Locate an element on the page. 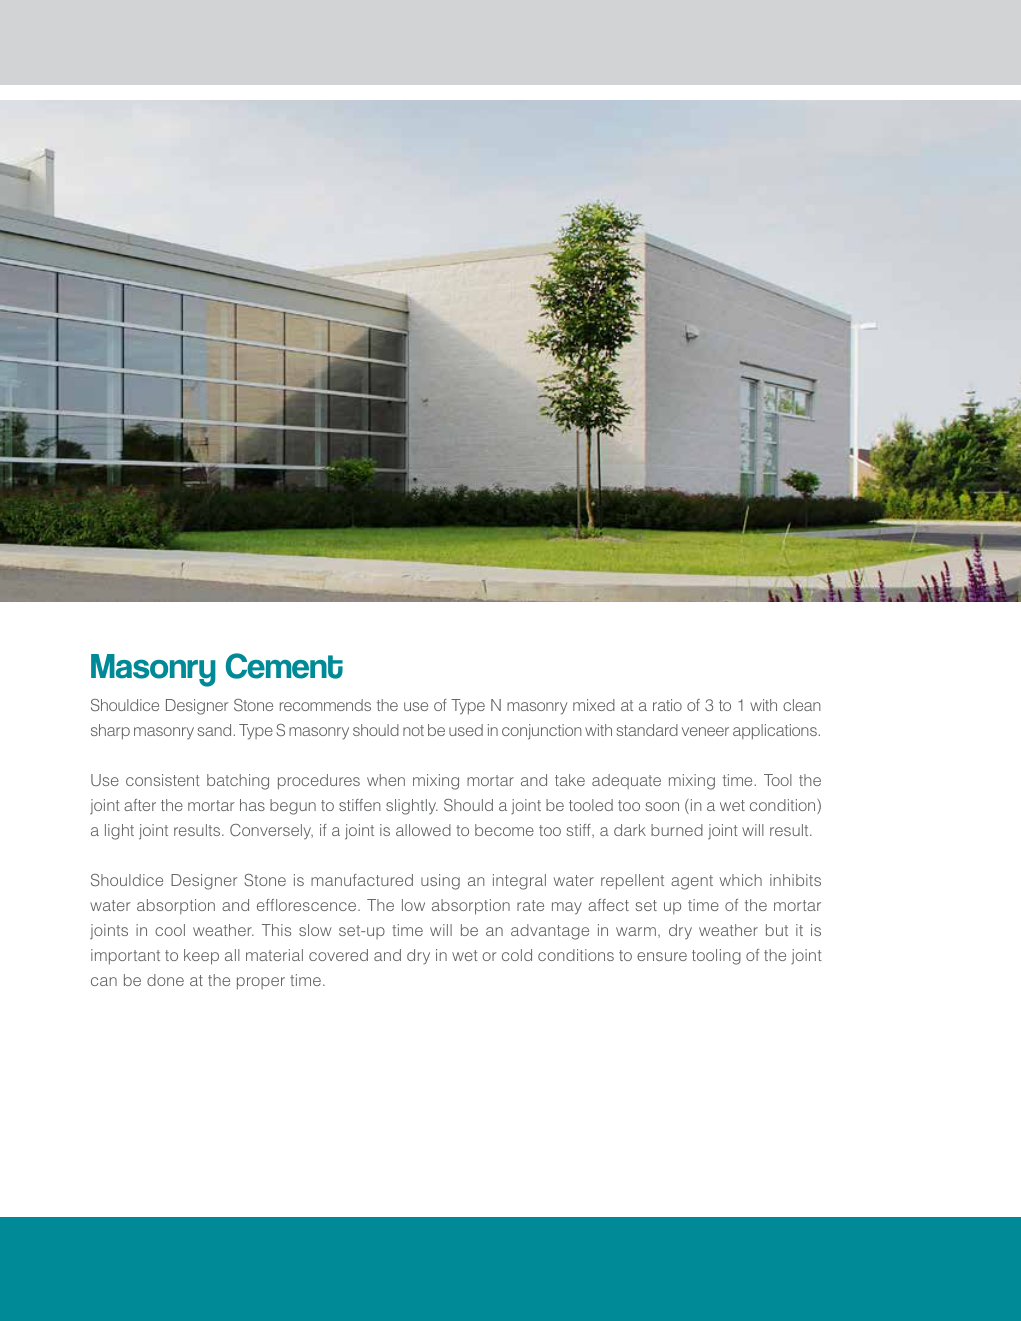 The height and width of the image is (1321, 1021). cold is located at coordinates (517, 955).
